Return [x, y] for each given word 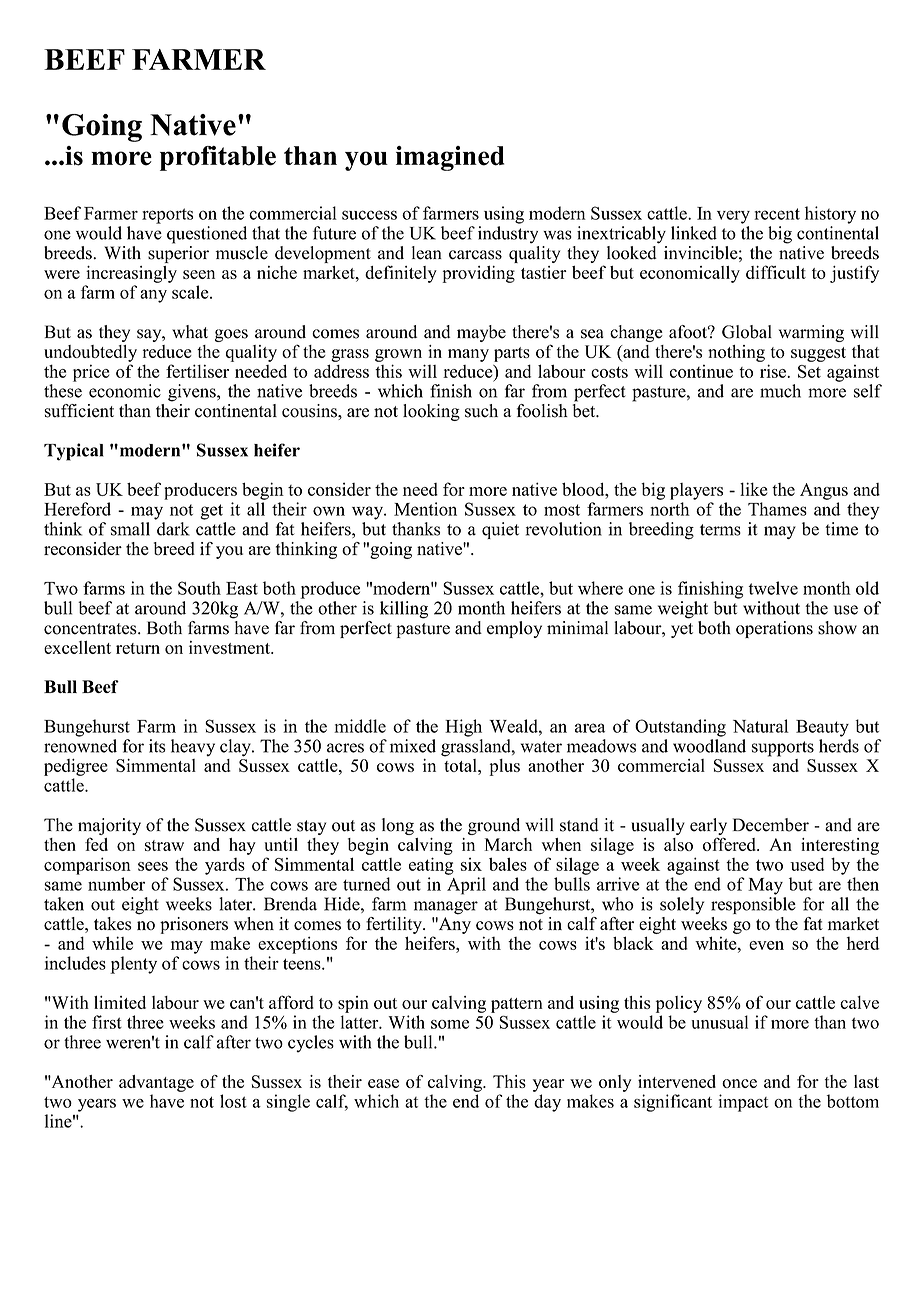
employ [514, 629]
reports [167, 216]
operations [774, 629]
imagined [450, 158]
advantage [156, 1083]
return [138, 648]
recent [777, 214]
